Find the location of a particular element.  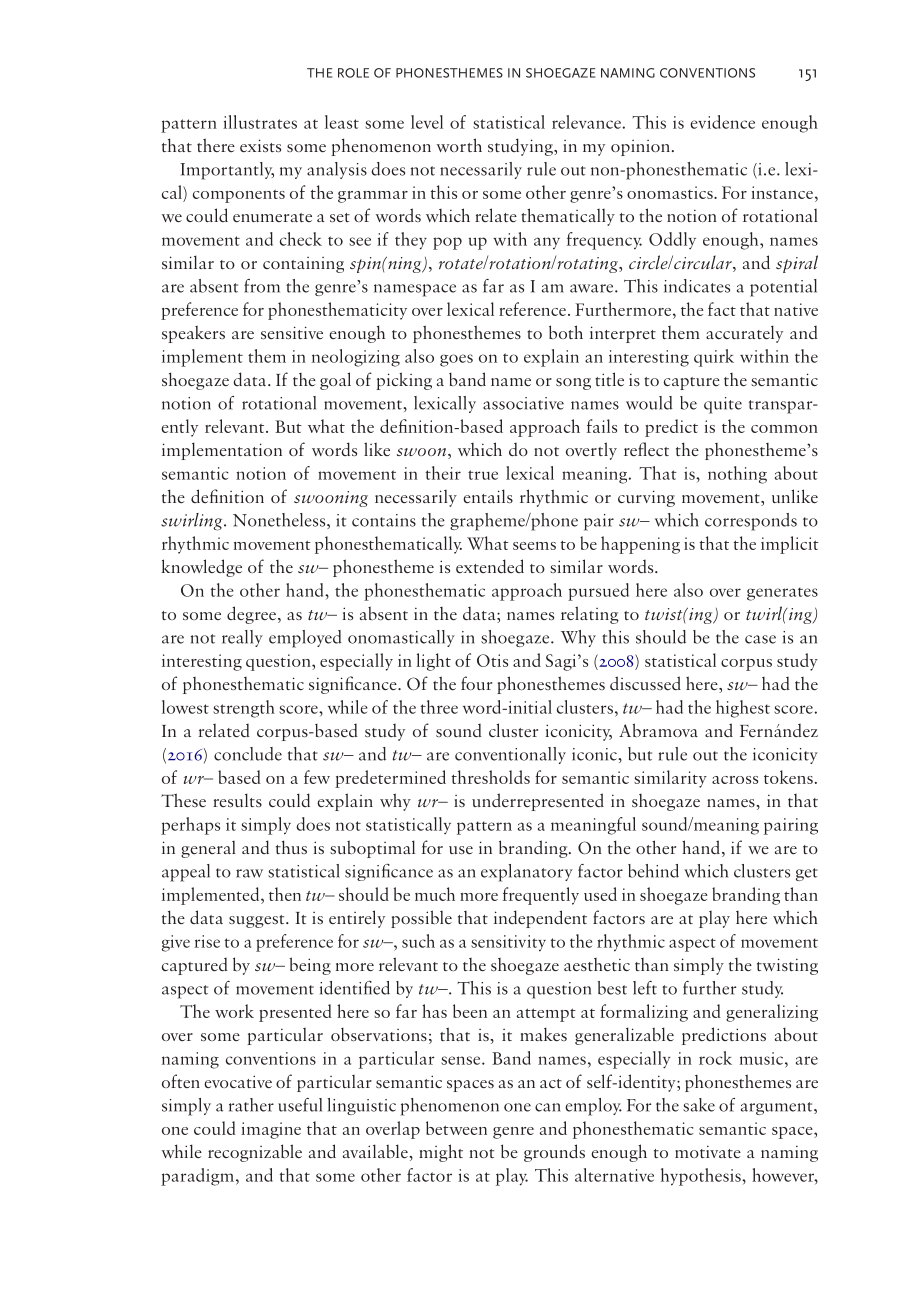

worth is located at coordinates (459, 145).
